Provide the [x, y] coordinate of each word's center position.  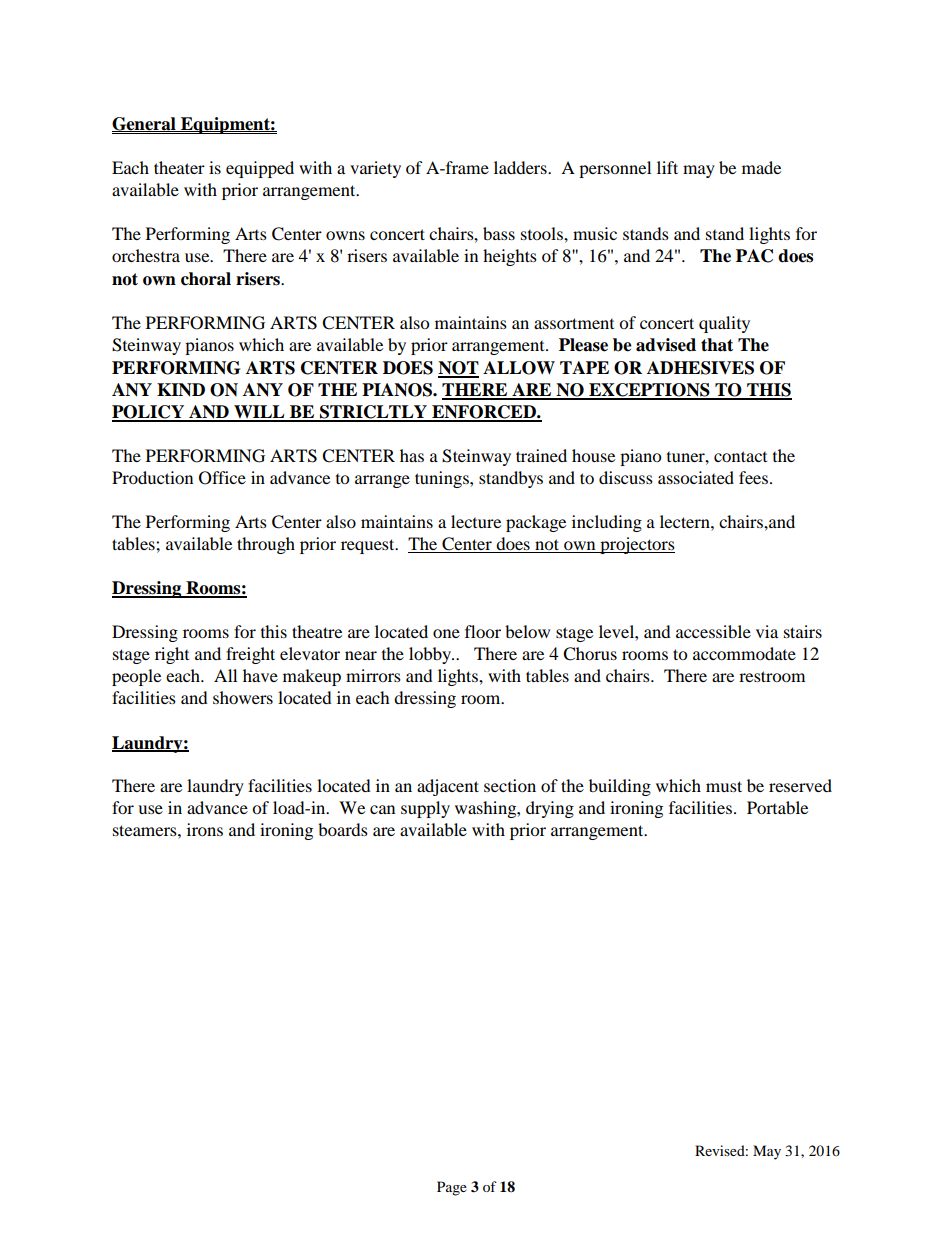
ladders [521, 167]
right [172, 655]
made [761, 167]
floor [483, 631]
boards [343, 829]
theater [179, 167]
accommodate [744, 653]
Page [452, 1188]
